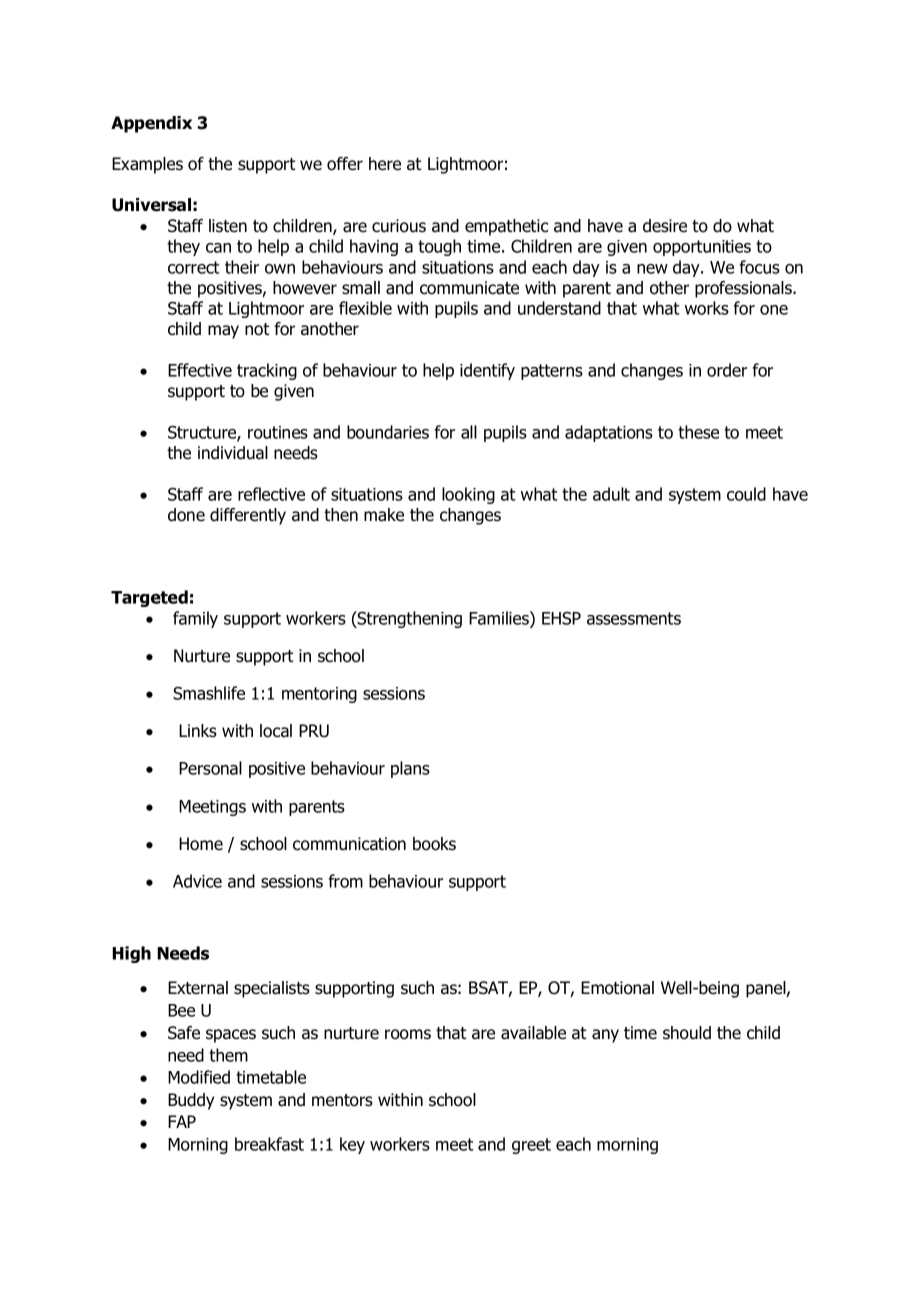  I want to click on assessments, so click(634, 618).
